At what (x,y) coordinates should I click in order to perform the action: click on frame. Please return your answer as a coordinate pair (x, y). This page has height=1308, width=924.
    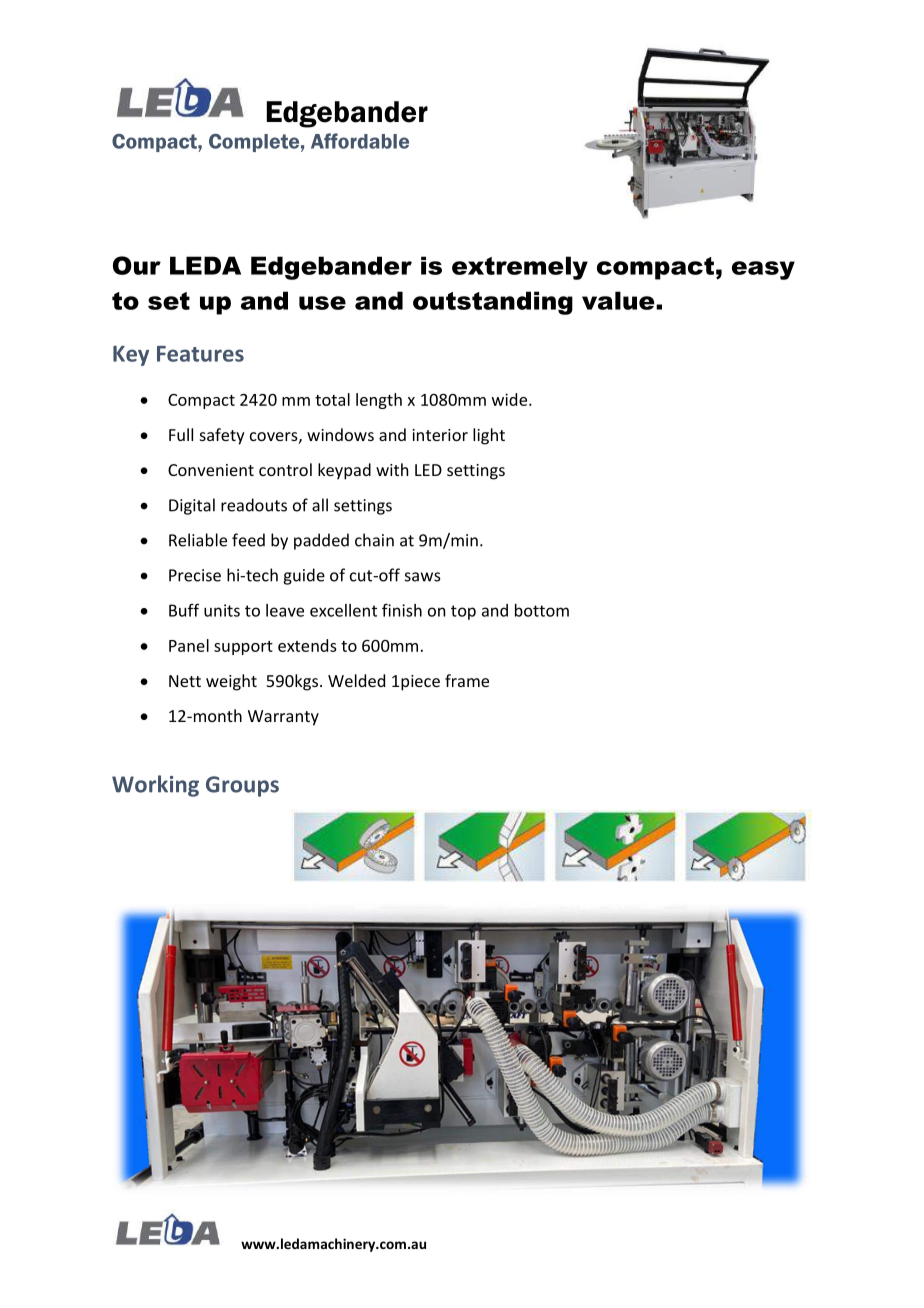
    Looking at the image, I should click on (467, 680).
